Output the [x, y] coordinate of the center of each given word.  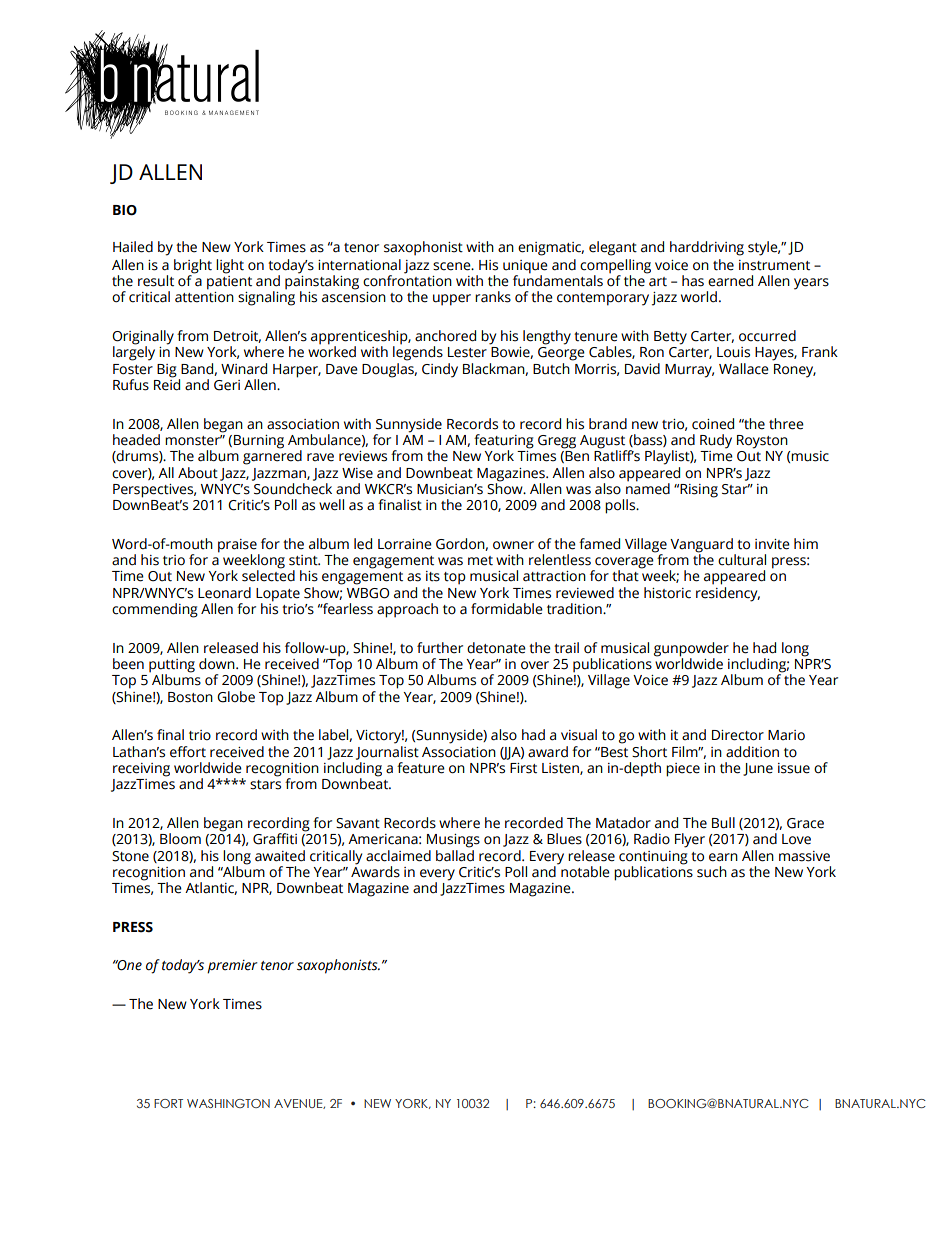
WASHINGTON [228, 1103]
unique [525, 268]
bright [193, 267]
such [712, 872]
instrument [774, 265]
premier [232, 967]
